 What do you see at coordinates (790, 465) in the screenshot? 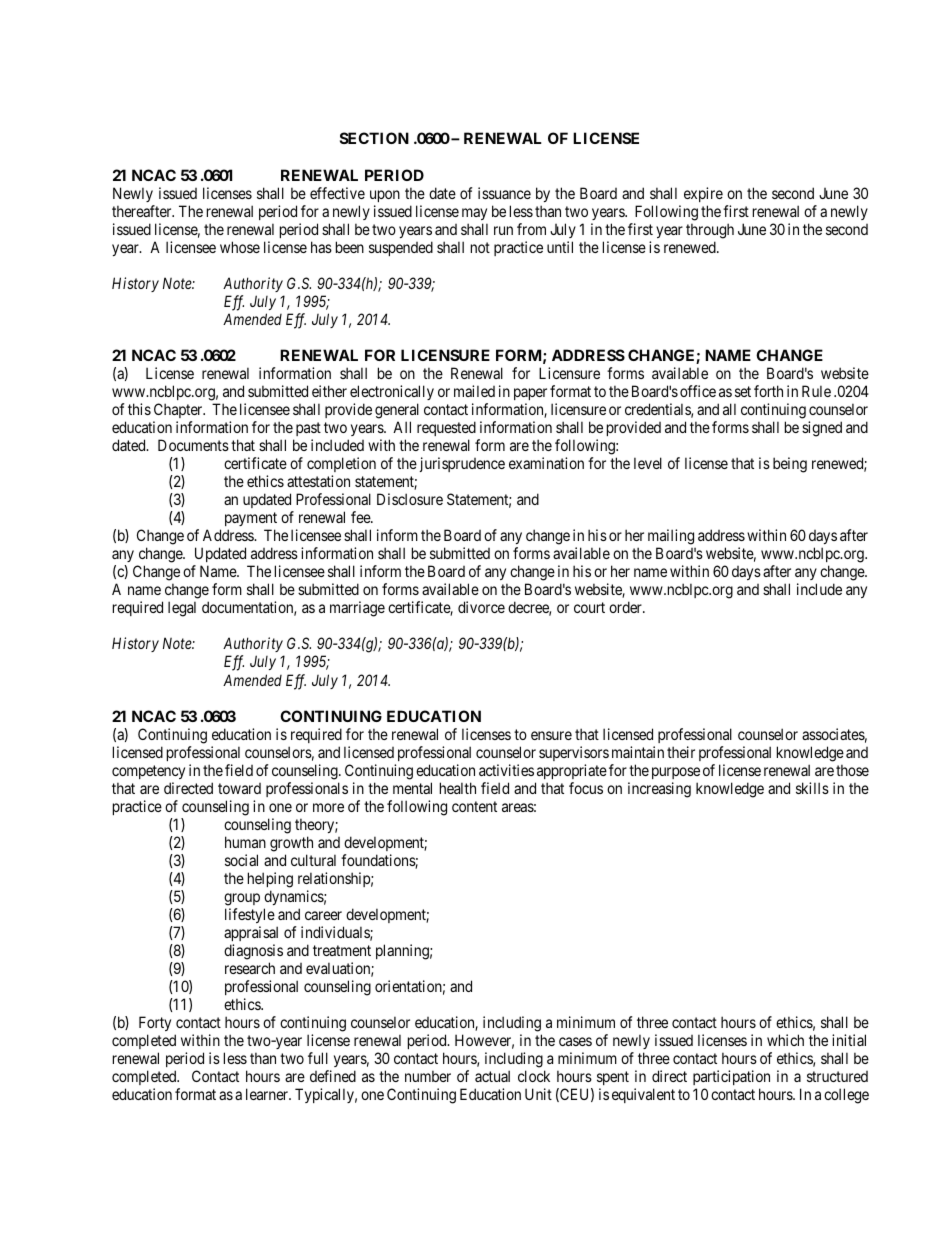
I see `being` at bounding box center [790, 465].
